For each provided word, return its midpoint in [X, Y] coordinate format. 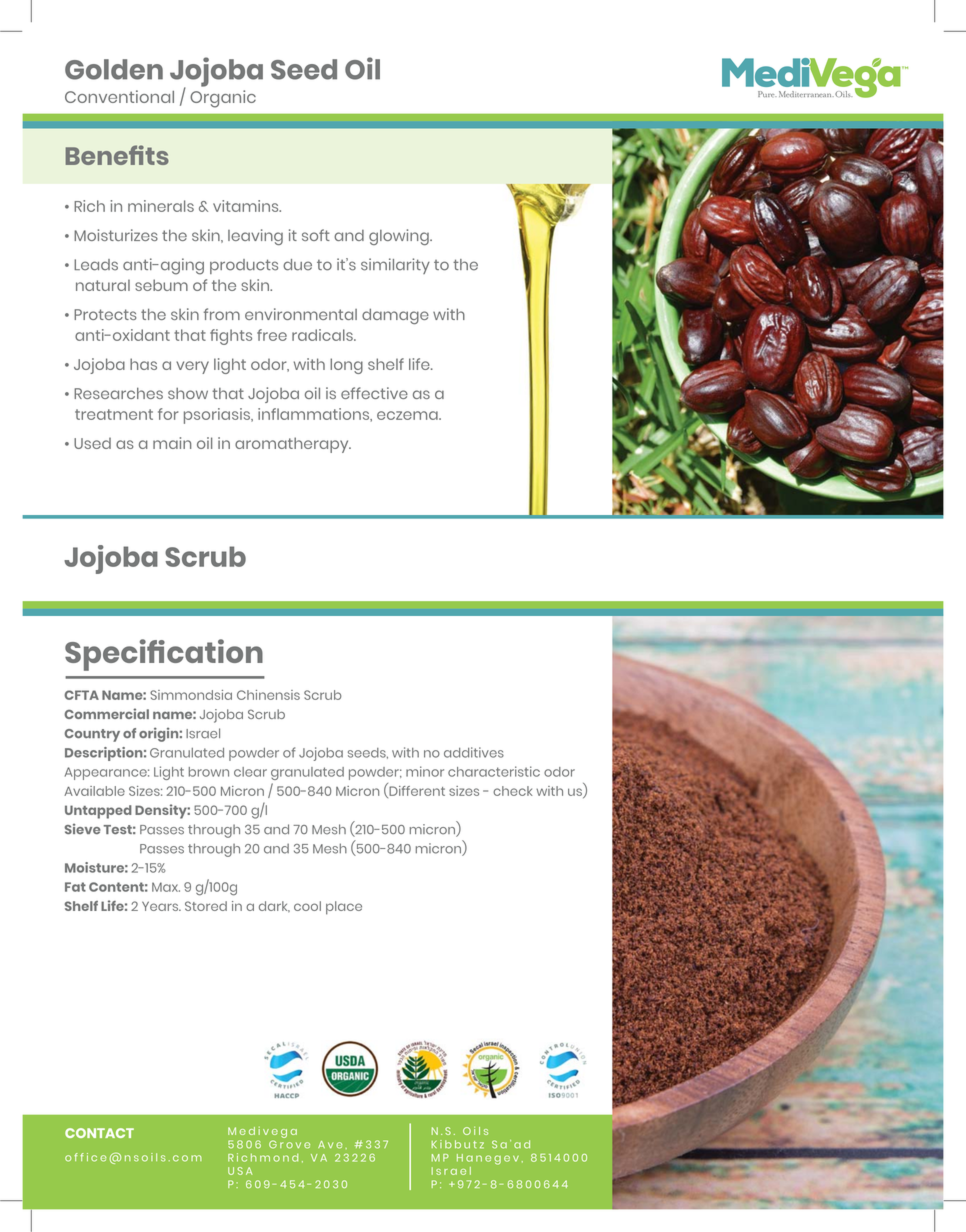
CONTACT [99, 1133]
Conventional [119, 96]
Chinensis [268, 695]
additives [474, 752]
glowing [400, 237]
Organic [223, 99]
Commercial [106, 713]
